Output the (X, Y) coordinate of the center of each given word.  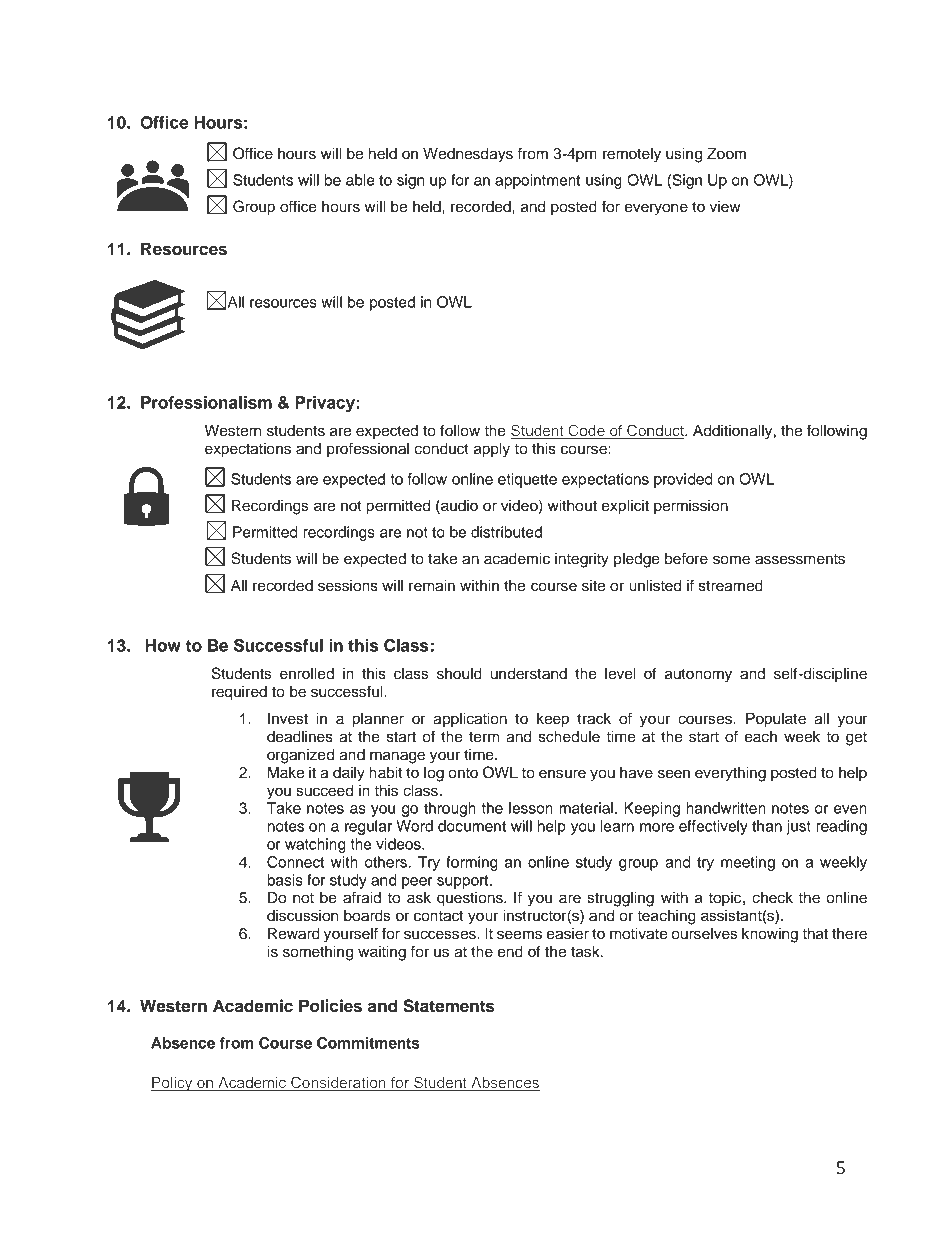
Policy (173, 1084)
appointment (537, 181)
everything (730, 774)
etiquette (527, 480)
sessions (348, 586)
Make (286, 772)
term (484, 737)
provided (683, 480)
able (360, 180)
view (725, 207)
